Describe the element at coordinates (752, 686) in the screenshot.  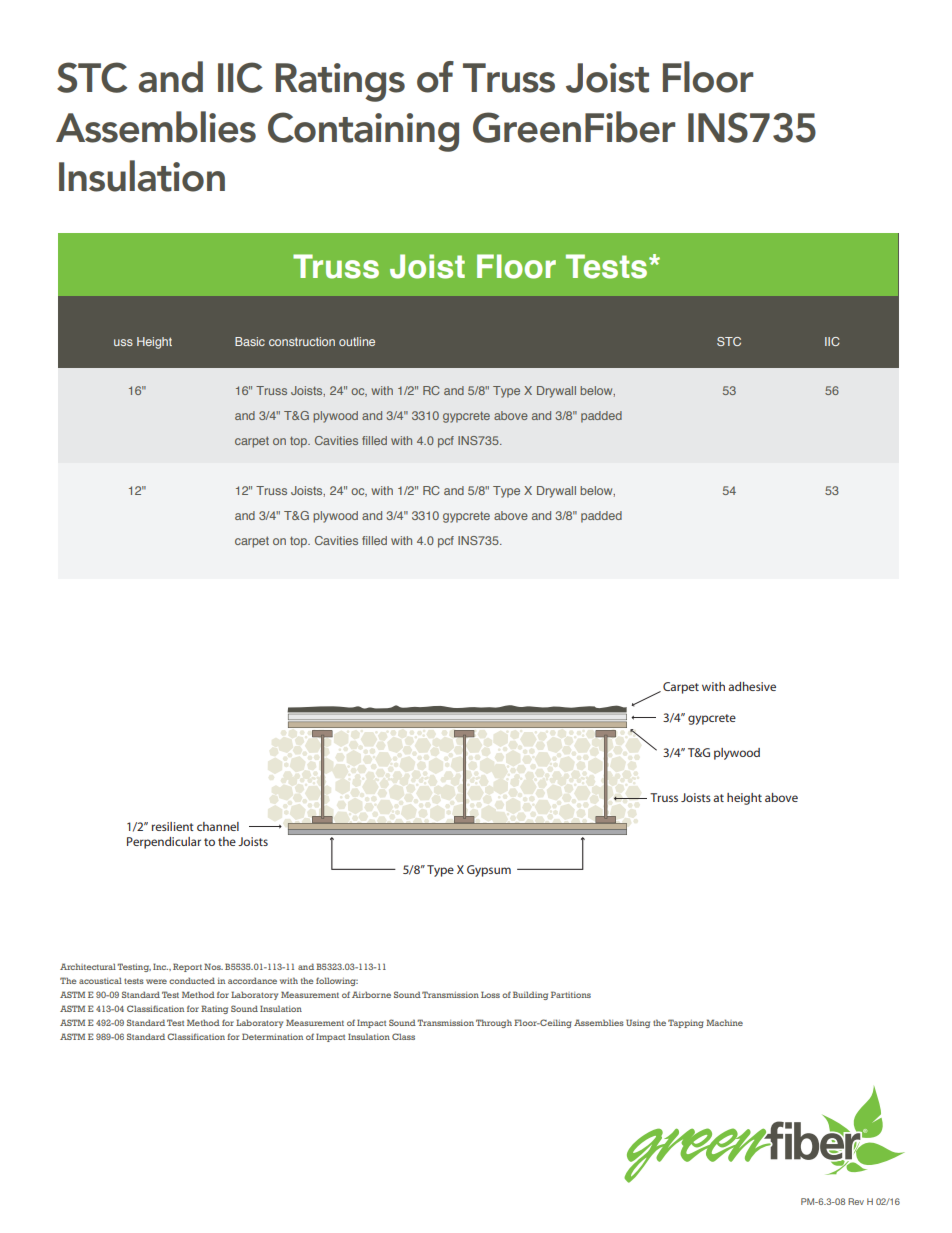
I see `adhesive` at that location.
